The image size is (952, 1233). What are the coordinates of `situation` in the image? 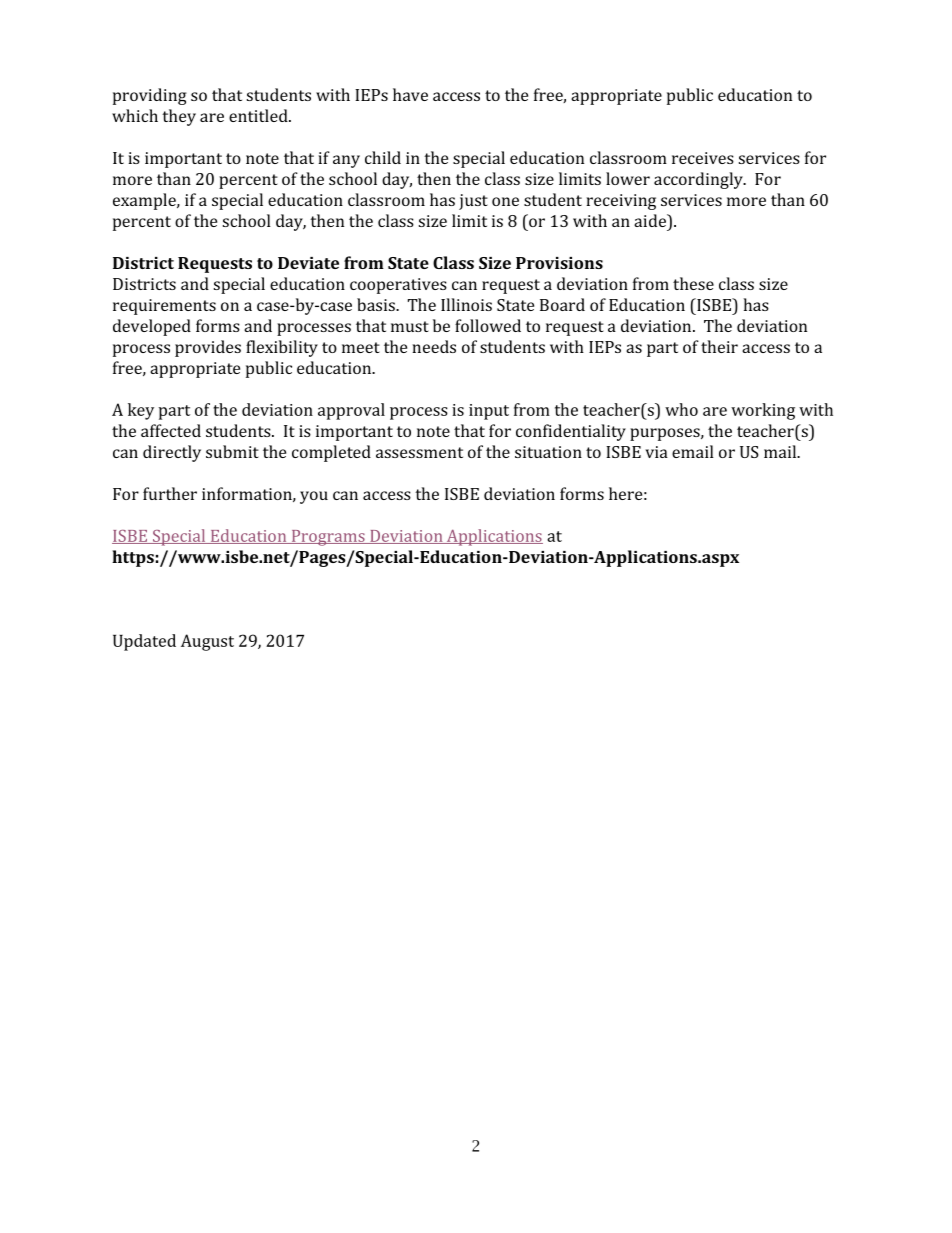 It's located at (548, 452).
